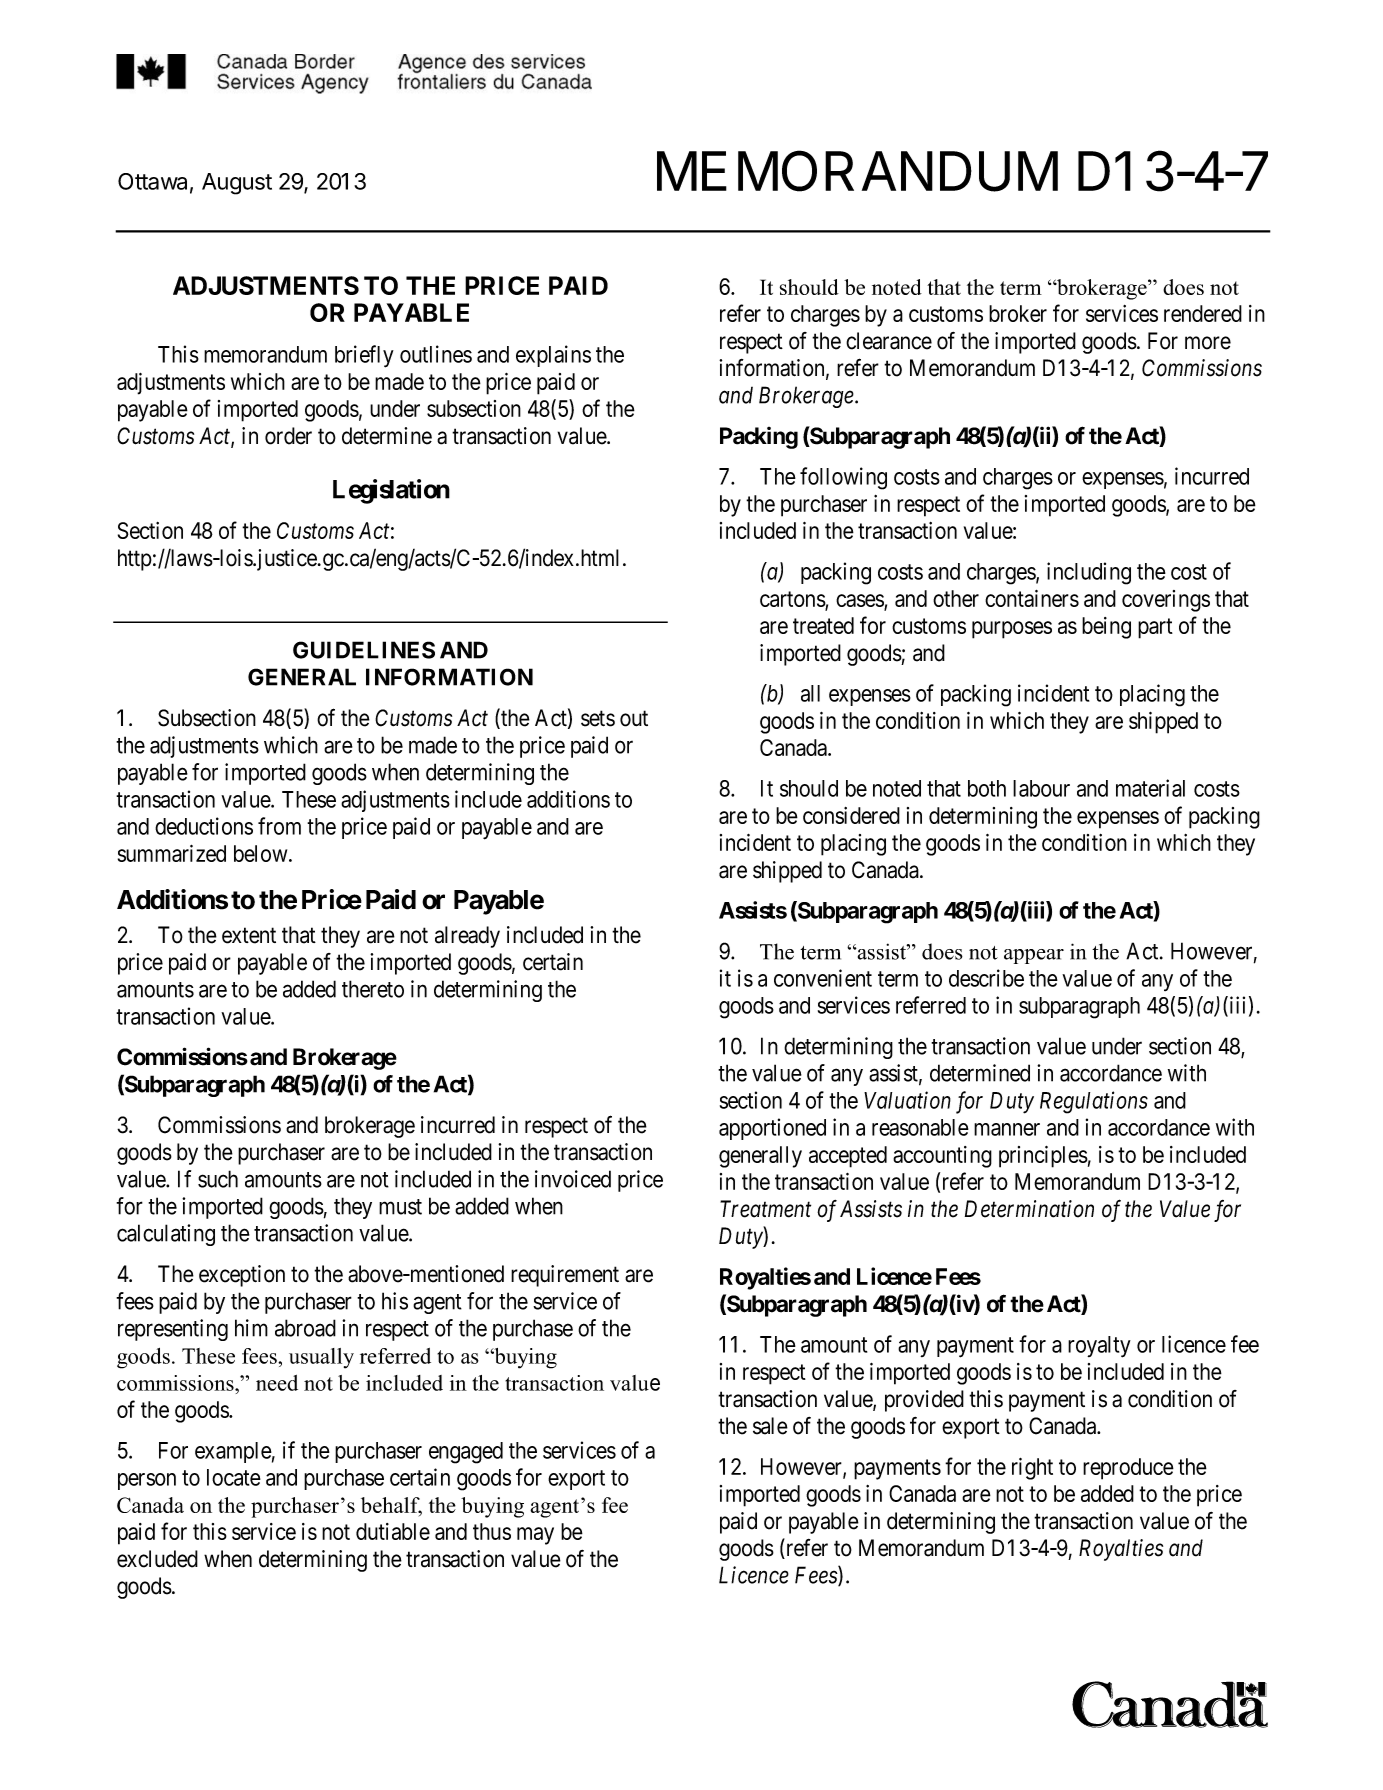 The image size is (1383, 1790). What do you see at coordinates (1041, 788) in the page?
I see `labour` at bounding box center [1041, 788].
